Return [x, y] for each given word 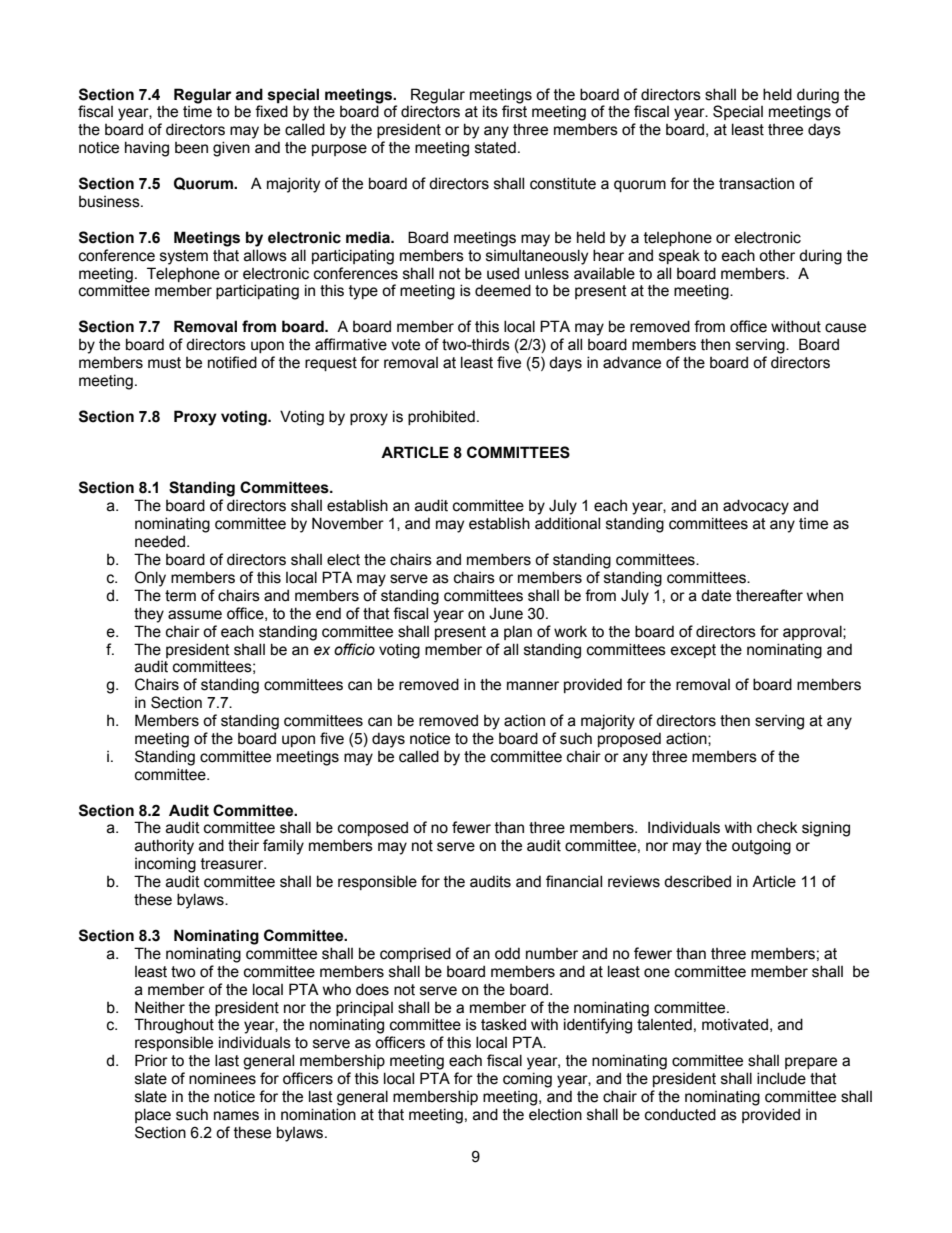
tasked [503, 1024]
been [191, 148]
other [777, 256]
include [781, 1078]
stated [495, 147]
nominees [222, 1078]
